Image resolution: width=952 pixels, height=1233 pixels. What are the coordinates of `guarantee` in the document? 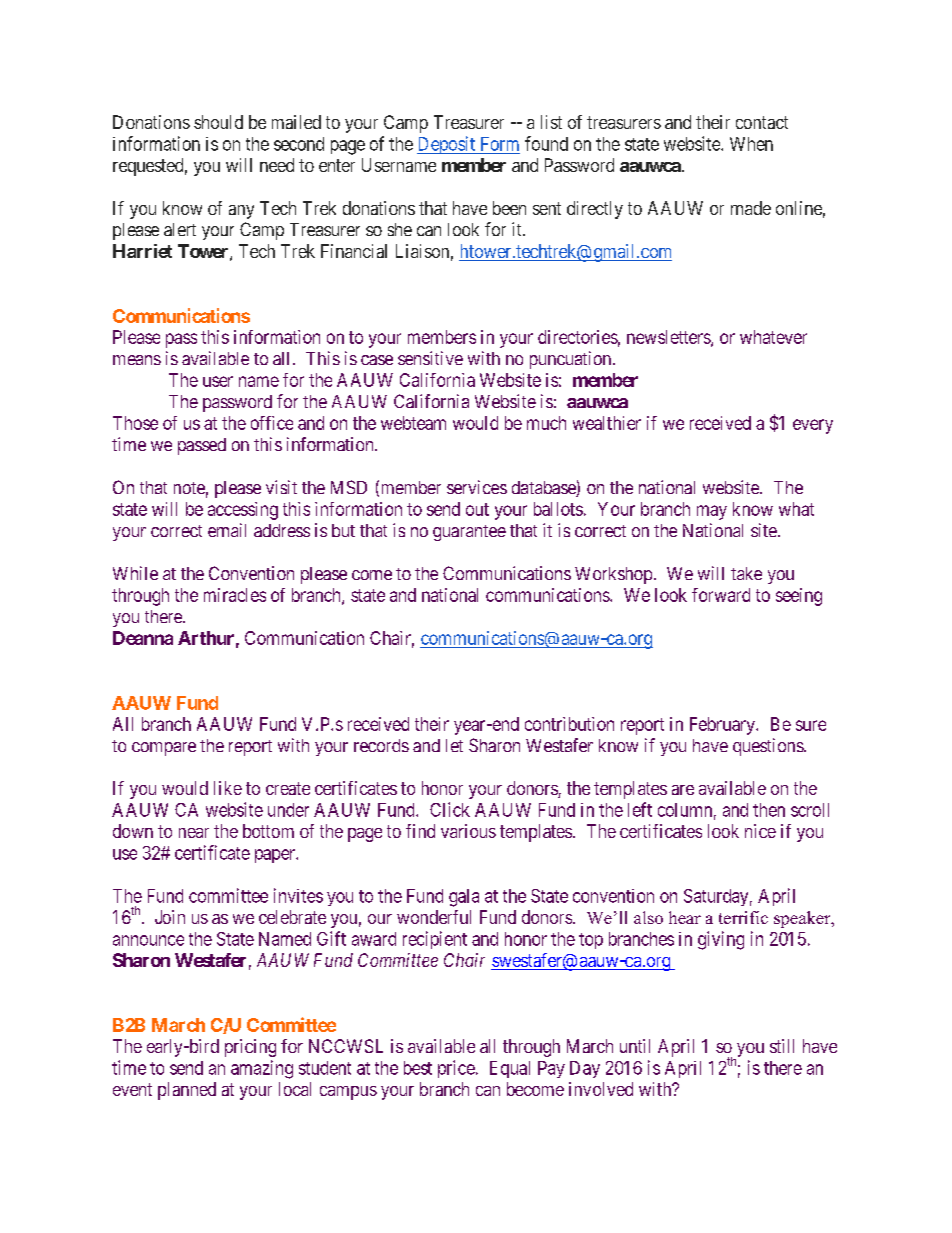 It's located at (469, 533).
